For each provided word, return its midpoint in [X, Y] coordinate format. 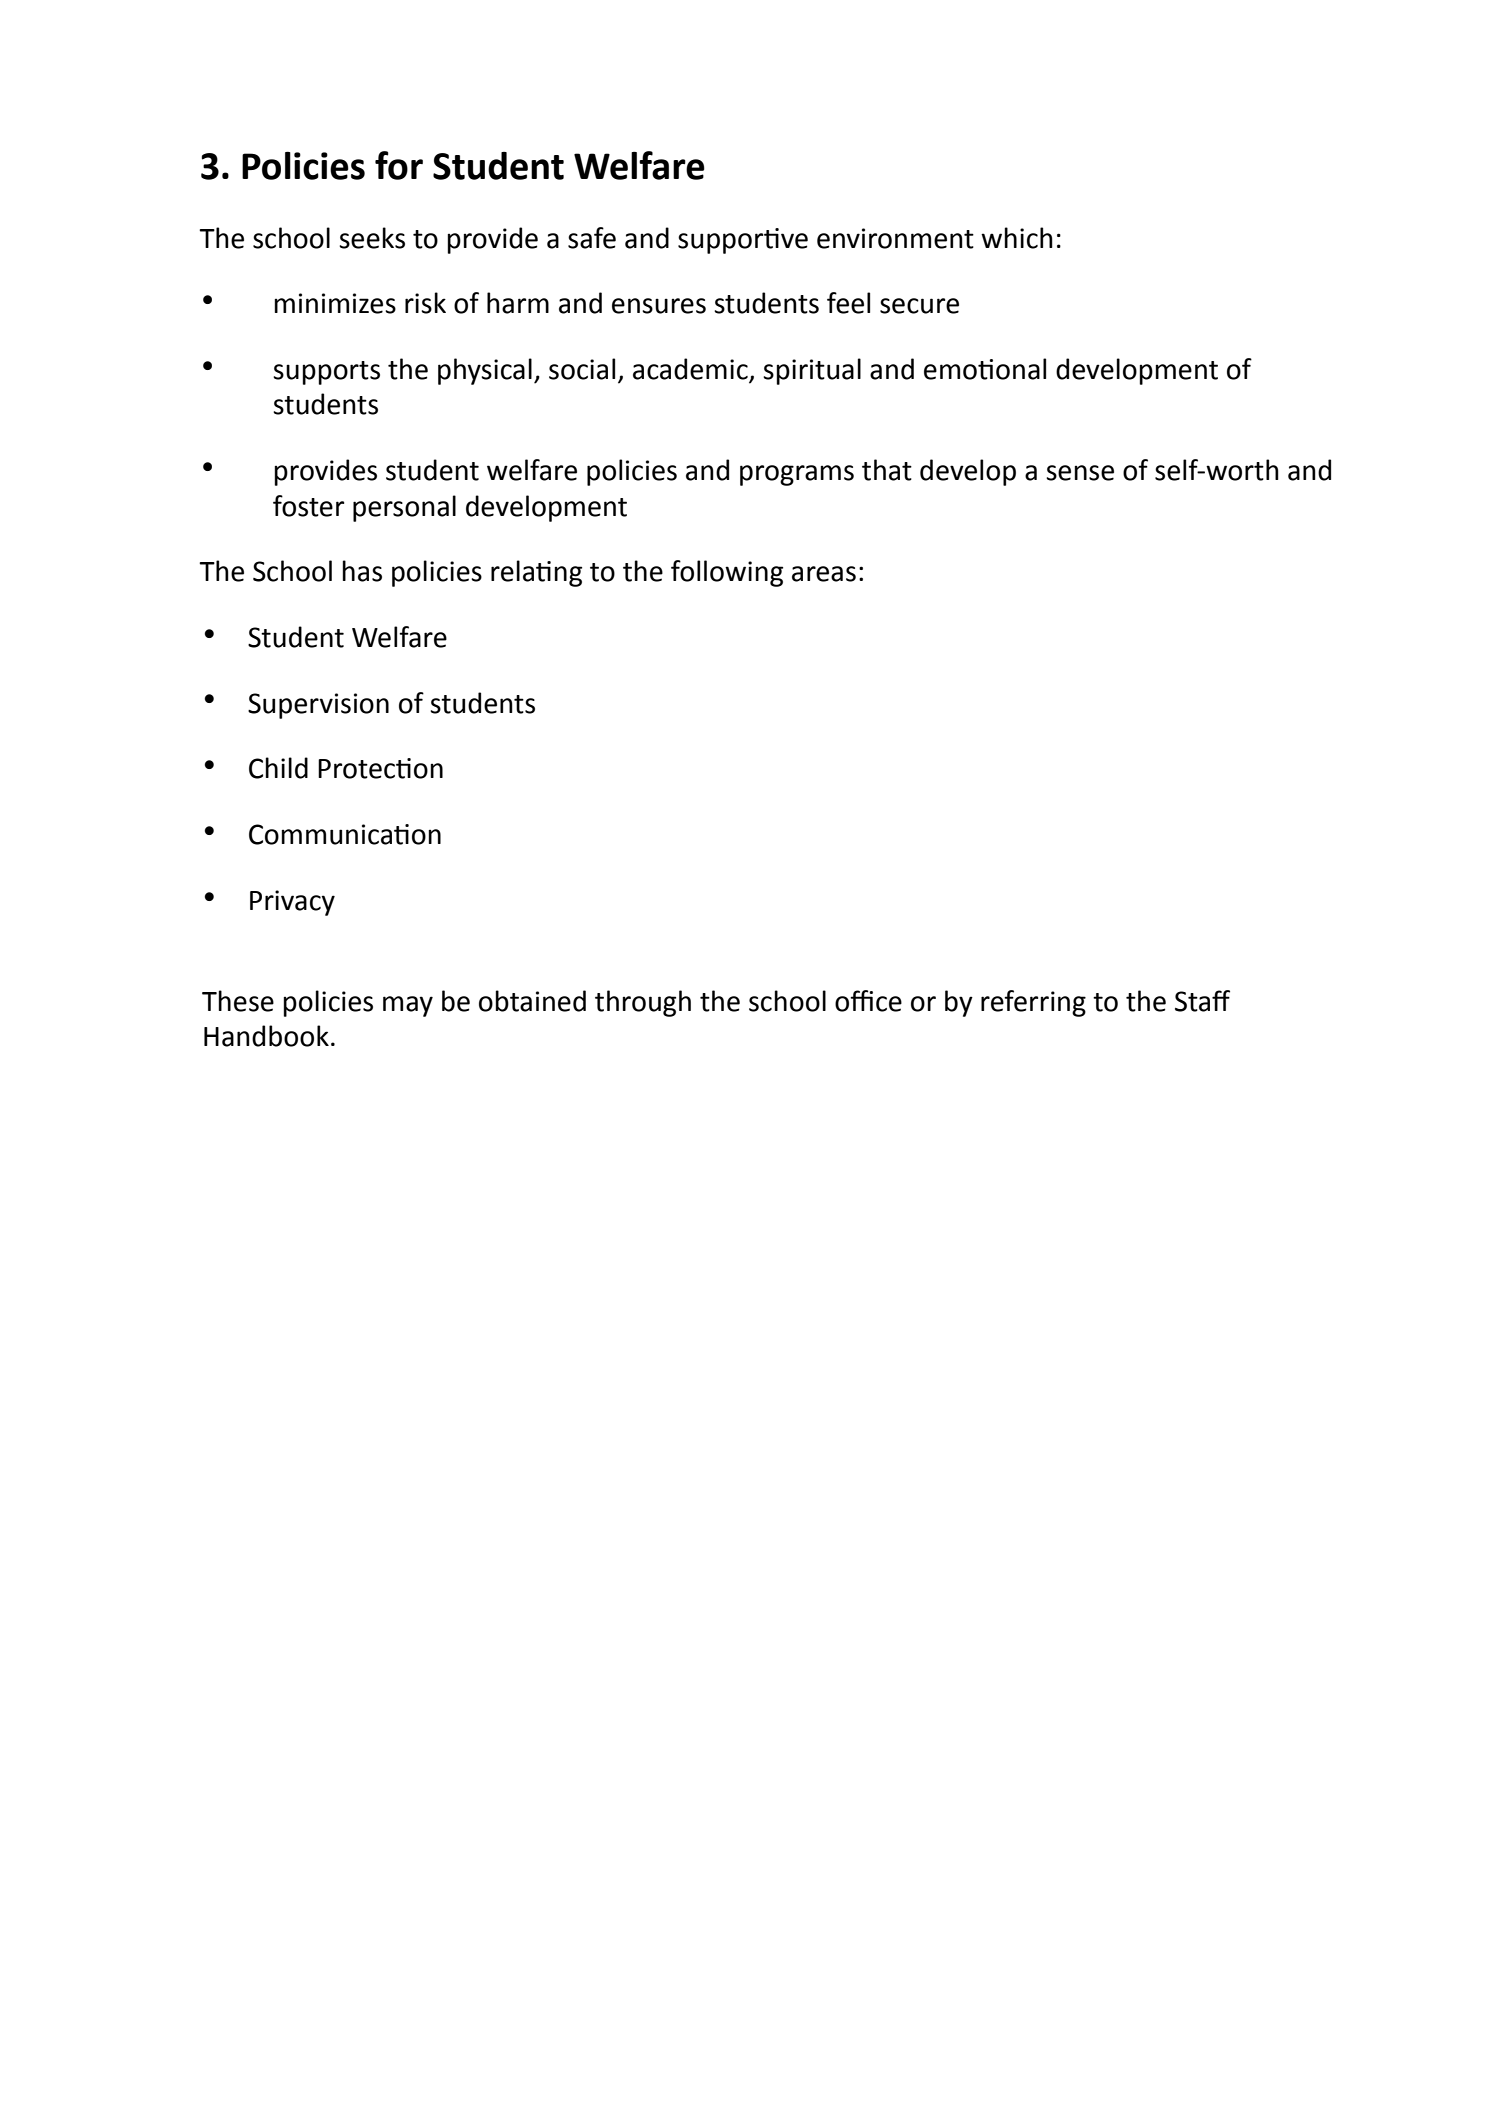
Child [278, 768]
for [399, 165]
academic [691, 370]
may [408, 1006]
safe [592, 238]
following [727, 573]
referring [1033, 1003]
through [643, 1003]
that [887, 470]
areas [824, 574]
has [362, 571]
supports [326, 373]
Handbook [266, 1036]
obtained [532, 1001]
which [1017, 238]
